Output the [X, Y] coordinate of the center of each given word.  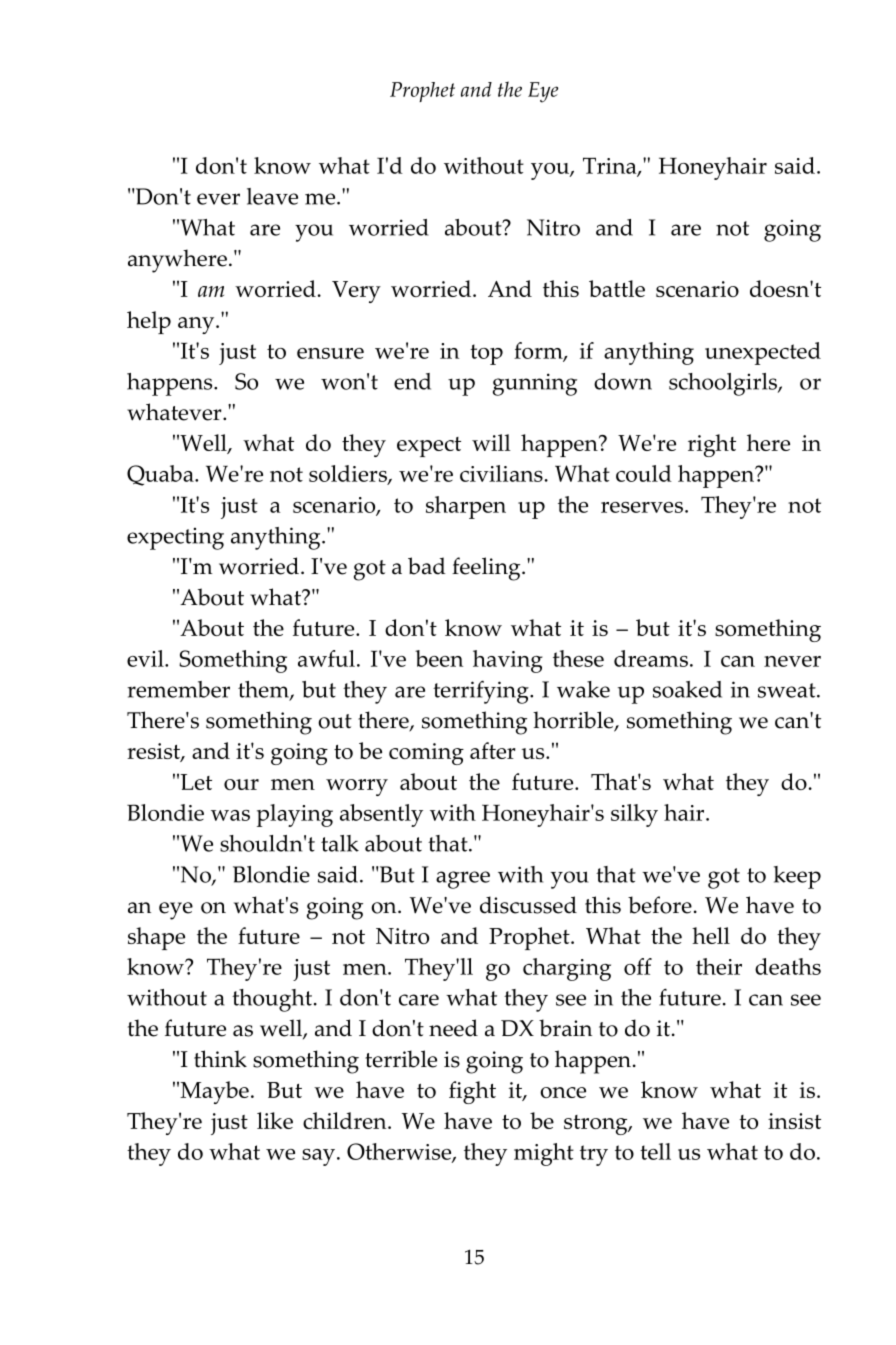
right [712, 445]
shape [156, 938]
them [264, 690]
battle [617, 288]
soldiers [349, 475]
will [491, 442]
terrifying [482, 692]
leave [272, 196]
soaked [687, 689]
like [275, 1120]
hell [711, 935]
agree [463, 880]
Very [356, 292]
